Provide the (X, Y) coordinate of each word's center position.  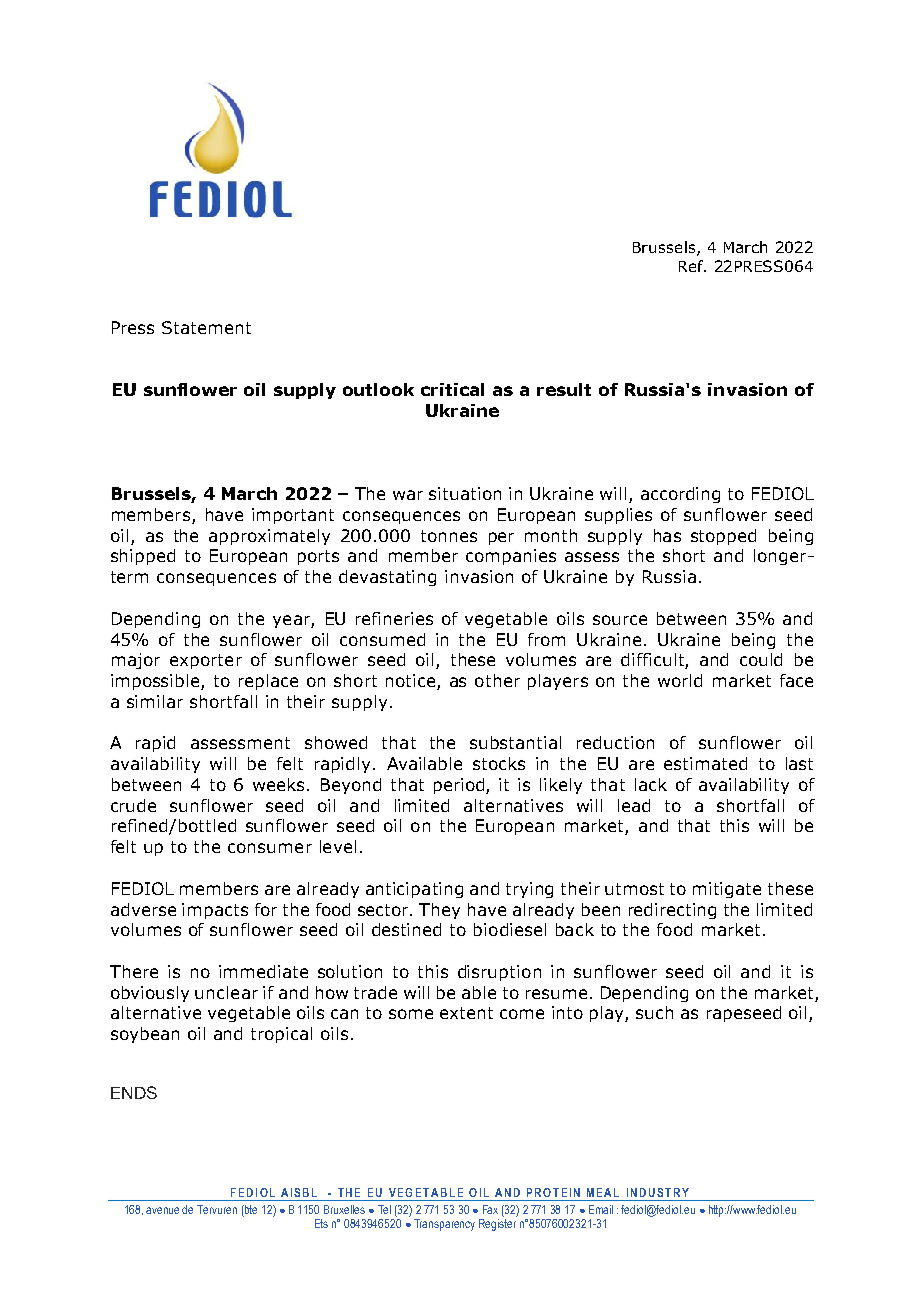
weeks (278, 784)
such (654, 1012)
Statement (206, 327)
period (460, 786)
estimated (705, 763)
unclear (226, 992)
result (564, 389)
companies (511, 557)
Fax (490, 1209)
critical (452, 389)
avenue (162, 1210)
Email (601, 1209)
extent (466, 1013)
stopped (723, 537)
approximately (269, 537)
